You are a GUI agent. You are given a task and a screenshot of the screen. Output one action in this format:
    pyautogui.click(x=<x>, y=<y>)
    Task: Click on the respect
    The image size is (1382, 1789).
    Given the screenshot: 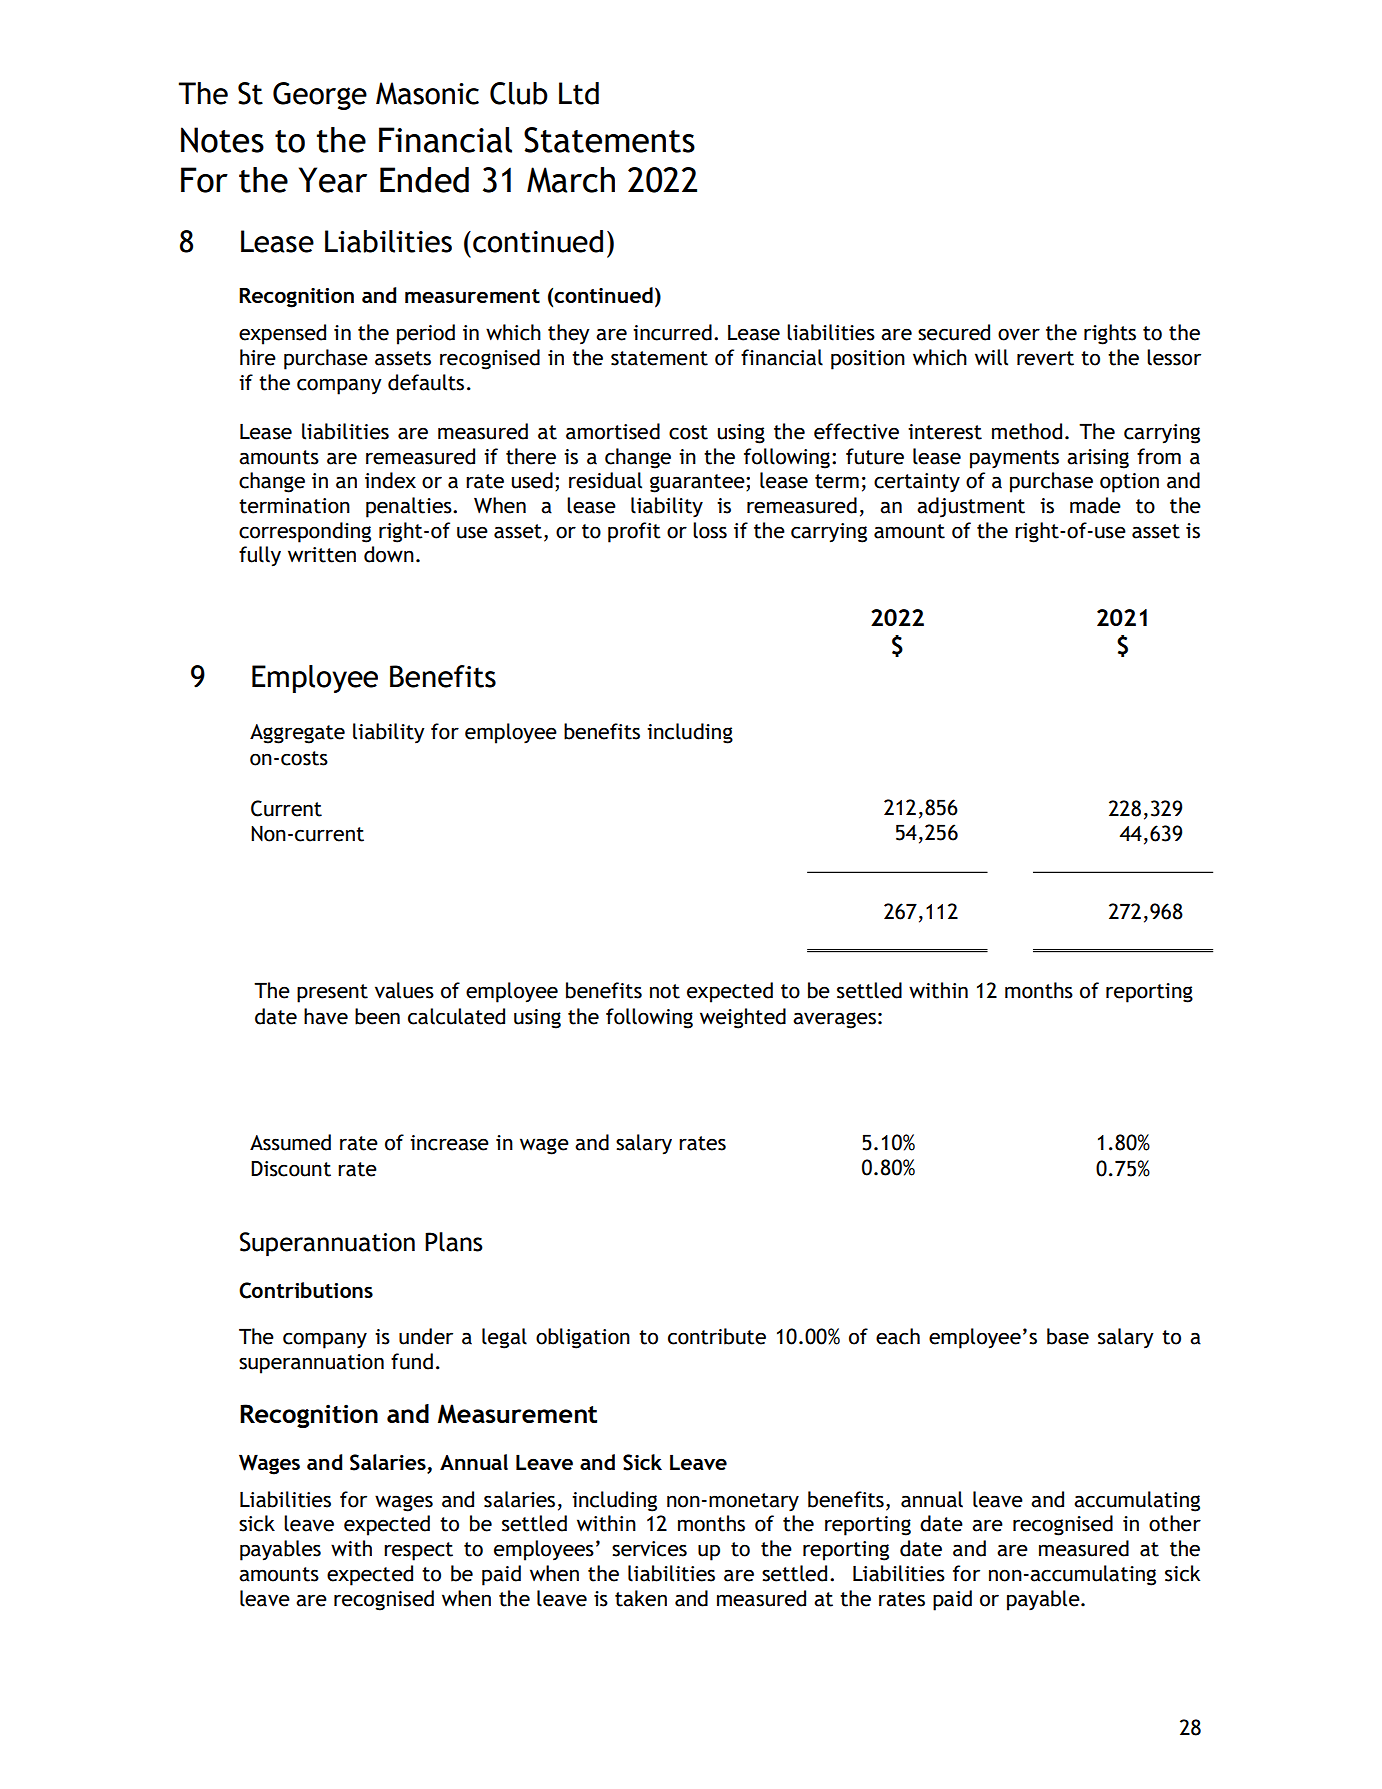 What is the action you would take?
    pyautogui.click(x=418, y=1551)
